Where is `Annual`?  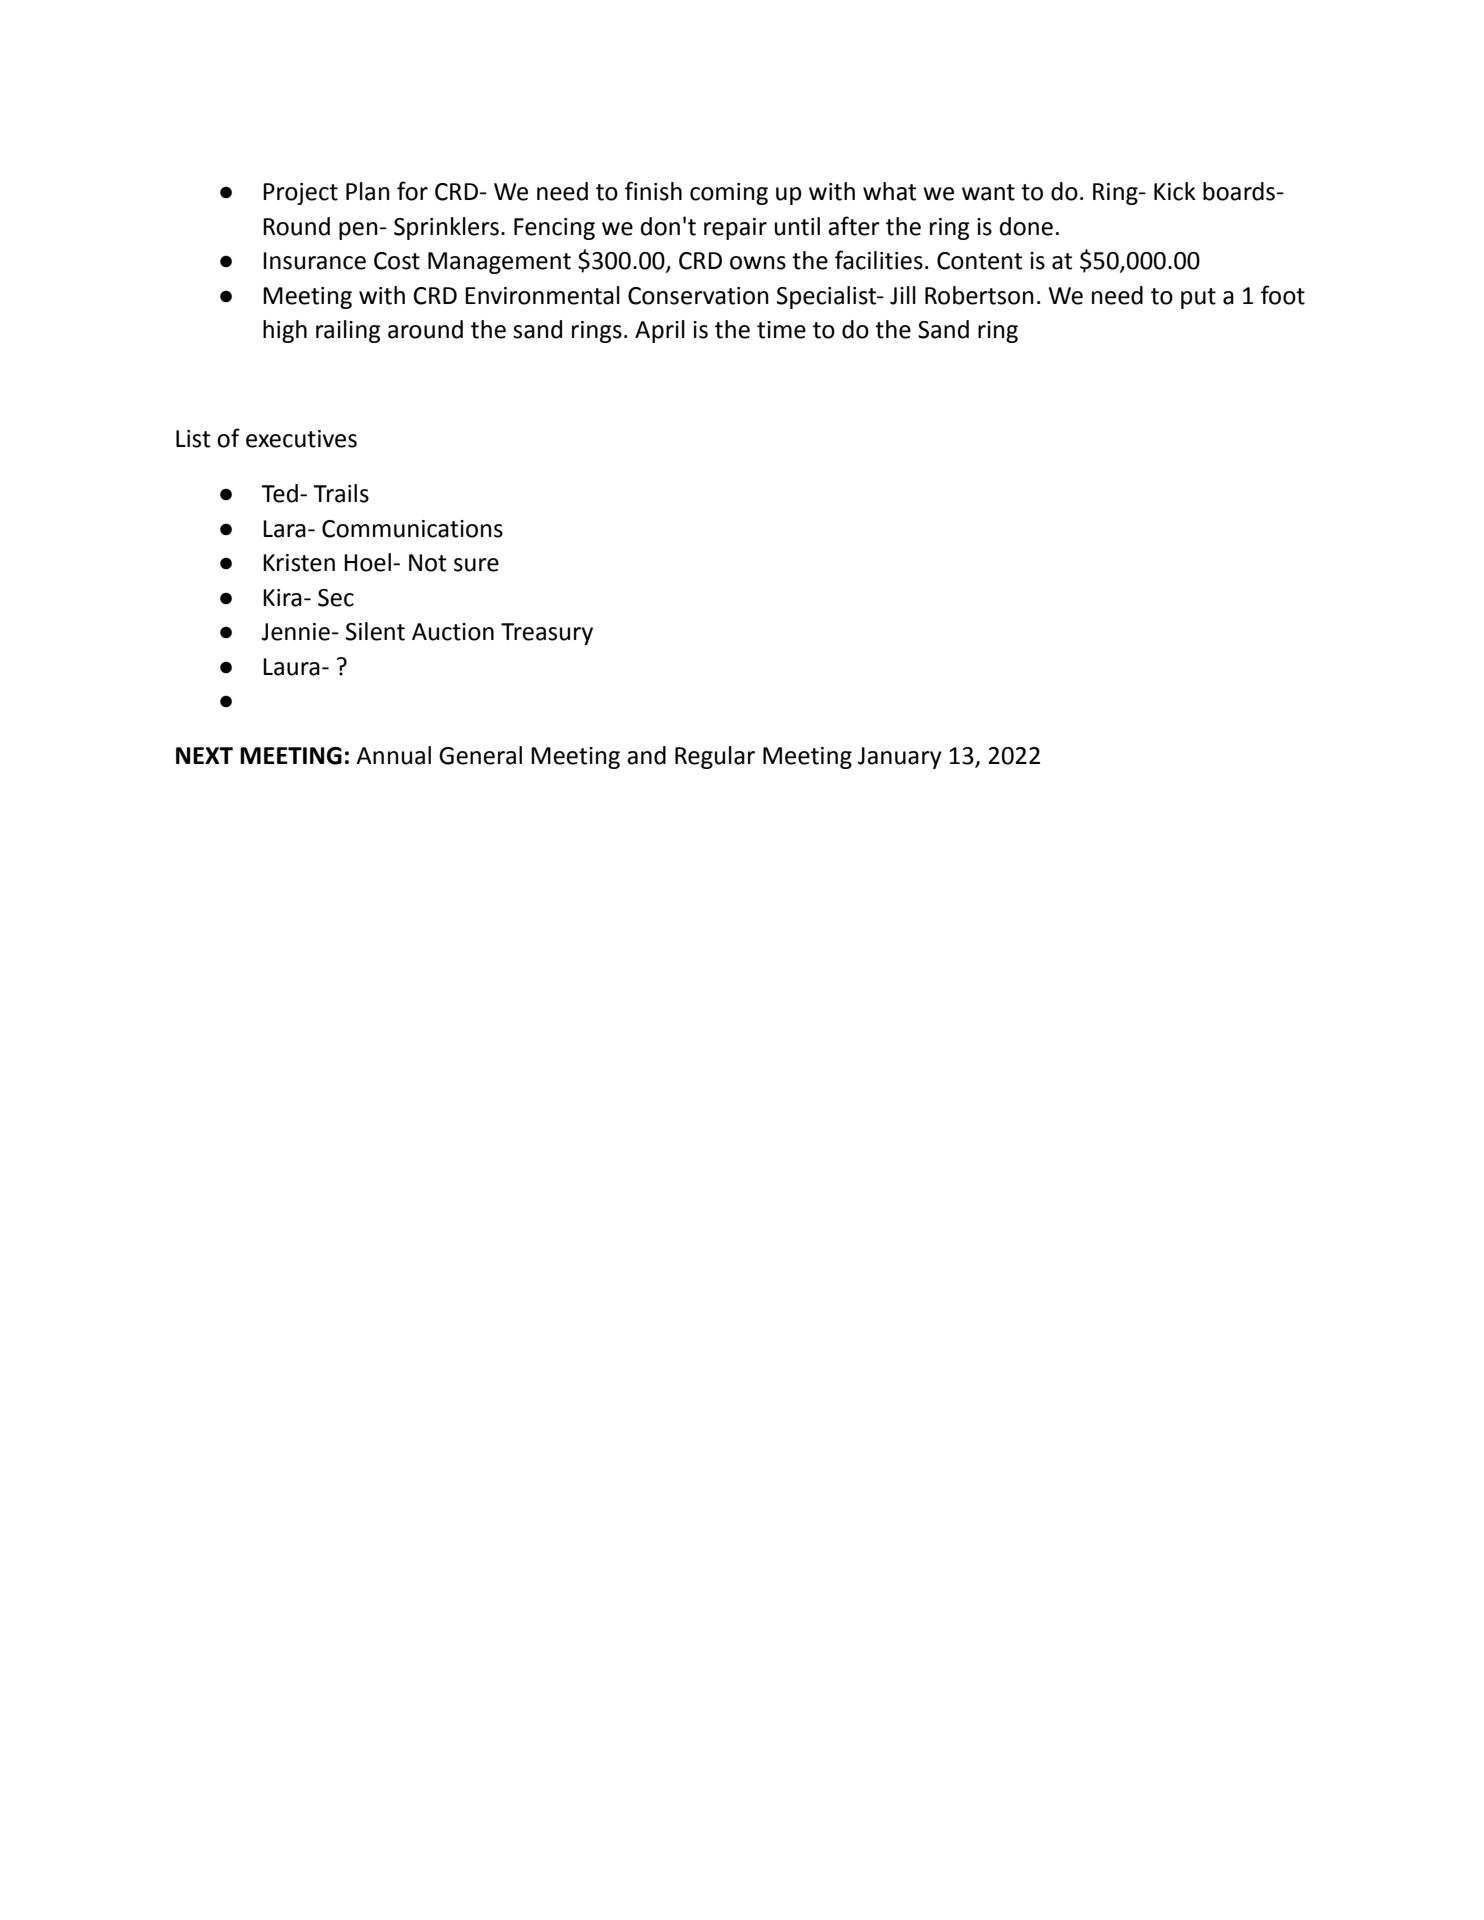 Annual is located at coordinates (393, 755).
